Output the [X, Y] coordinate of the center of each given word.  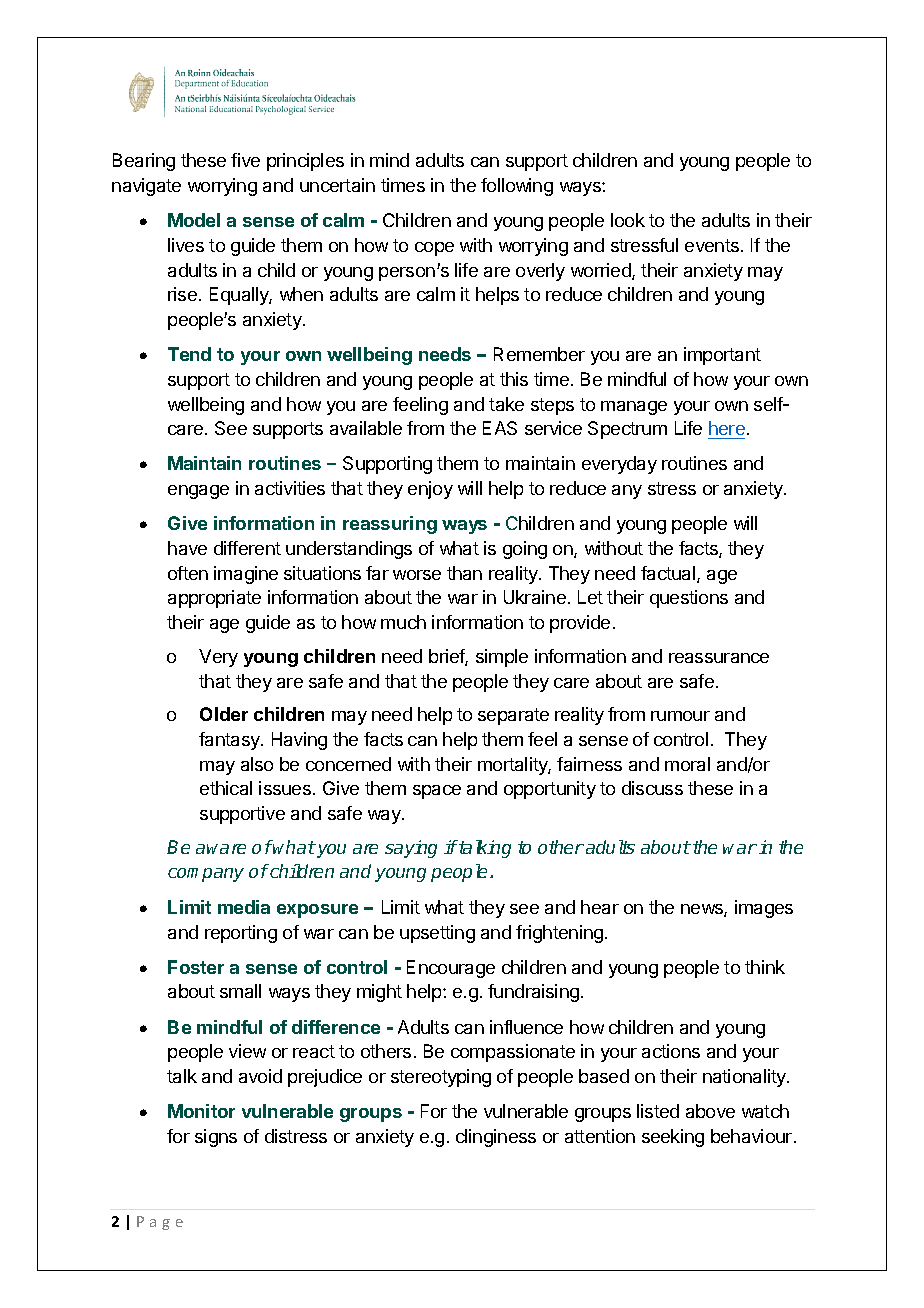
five [245, 160]
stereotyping [441, 1078]
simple [502, 658]
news [703, 910]
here [727, 428]
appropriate [214, 599]
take [506, 404]
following [517, 187]
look [628, 220]
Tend [189, 354]
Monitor [201, 1111]
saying [411, 849]
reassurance [719, 658]
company [206, 875]
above [710, 1111]
